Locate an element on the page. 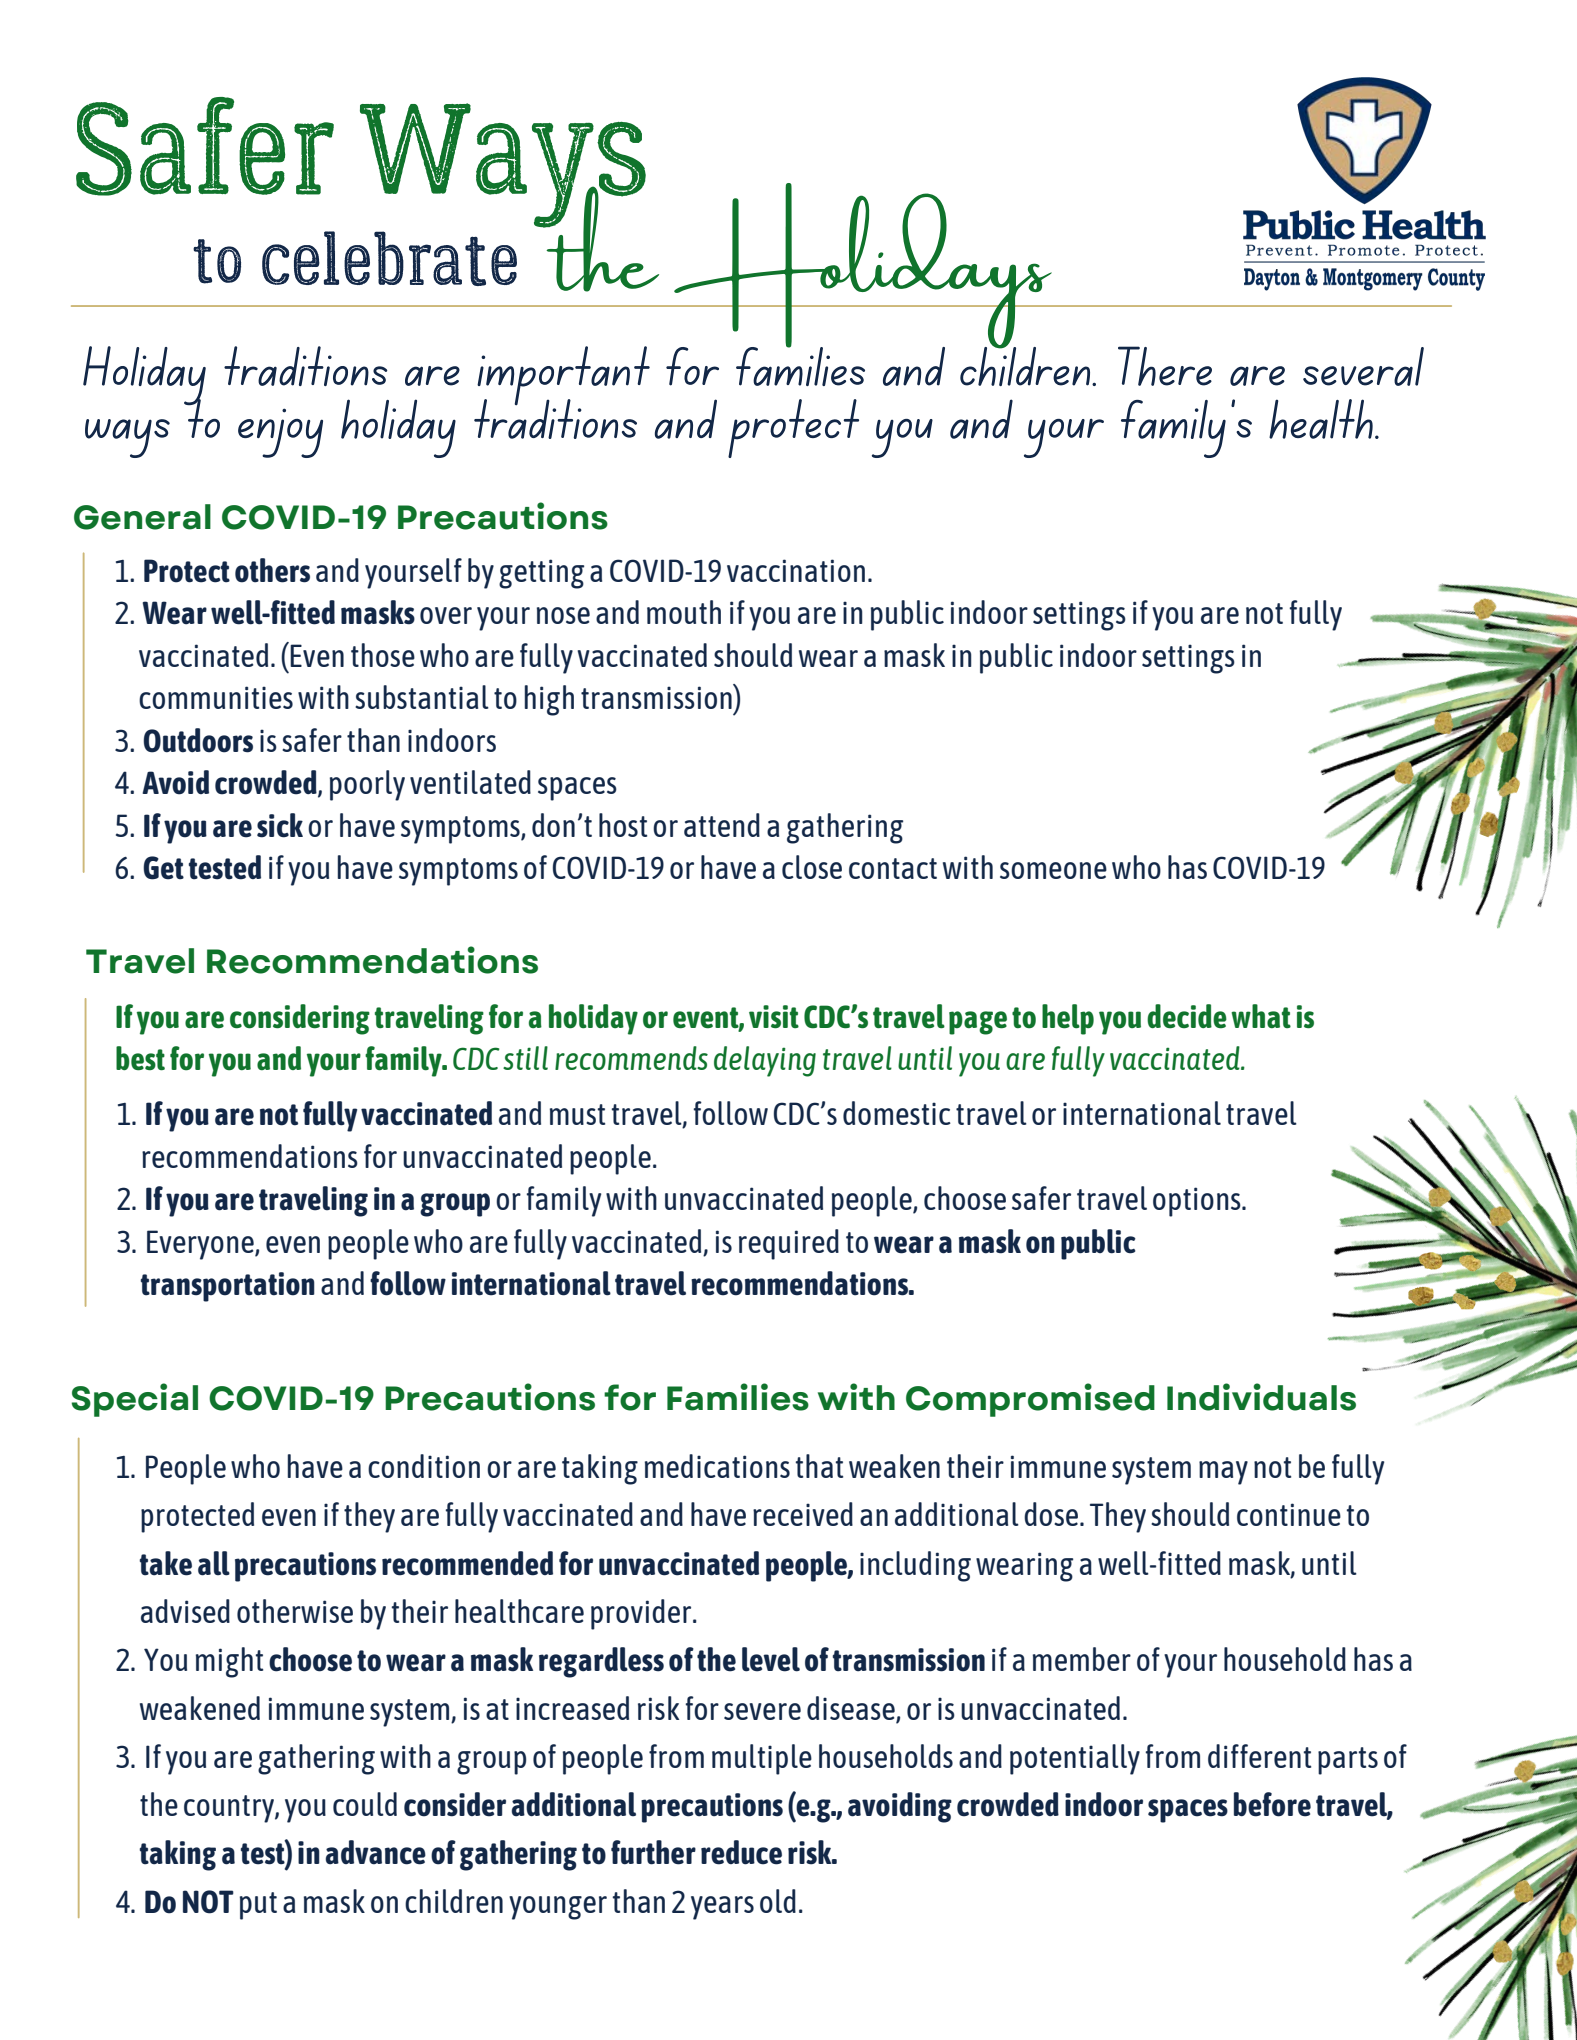 The image size is (1577, 2040). important is located at coordinates (563, 377).
